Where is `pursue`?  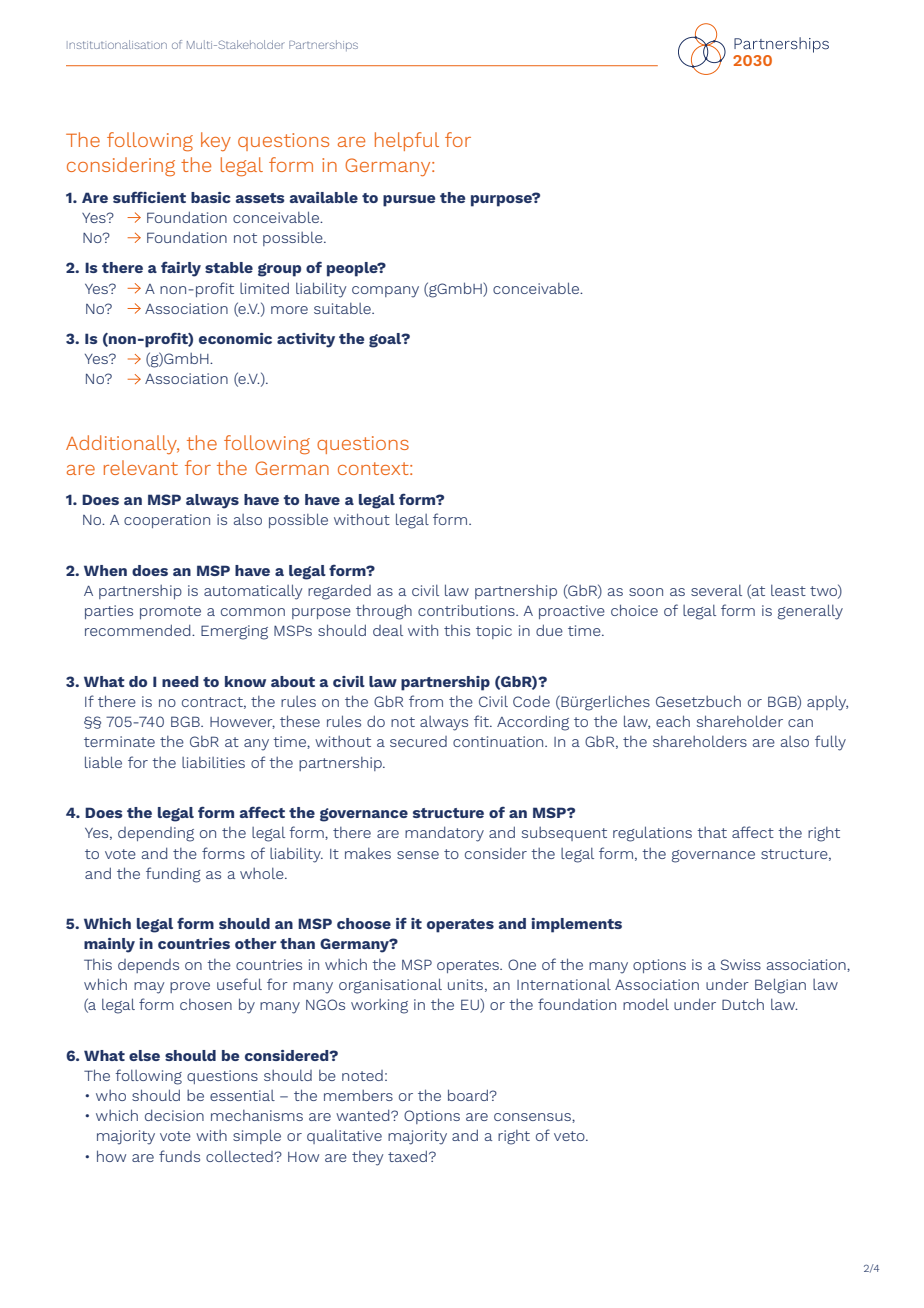 pursue is located at coordinates (409, 201).
